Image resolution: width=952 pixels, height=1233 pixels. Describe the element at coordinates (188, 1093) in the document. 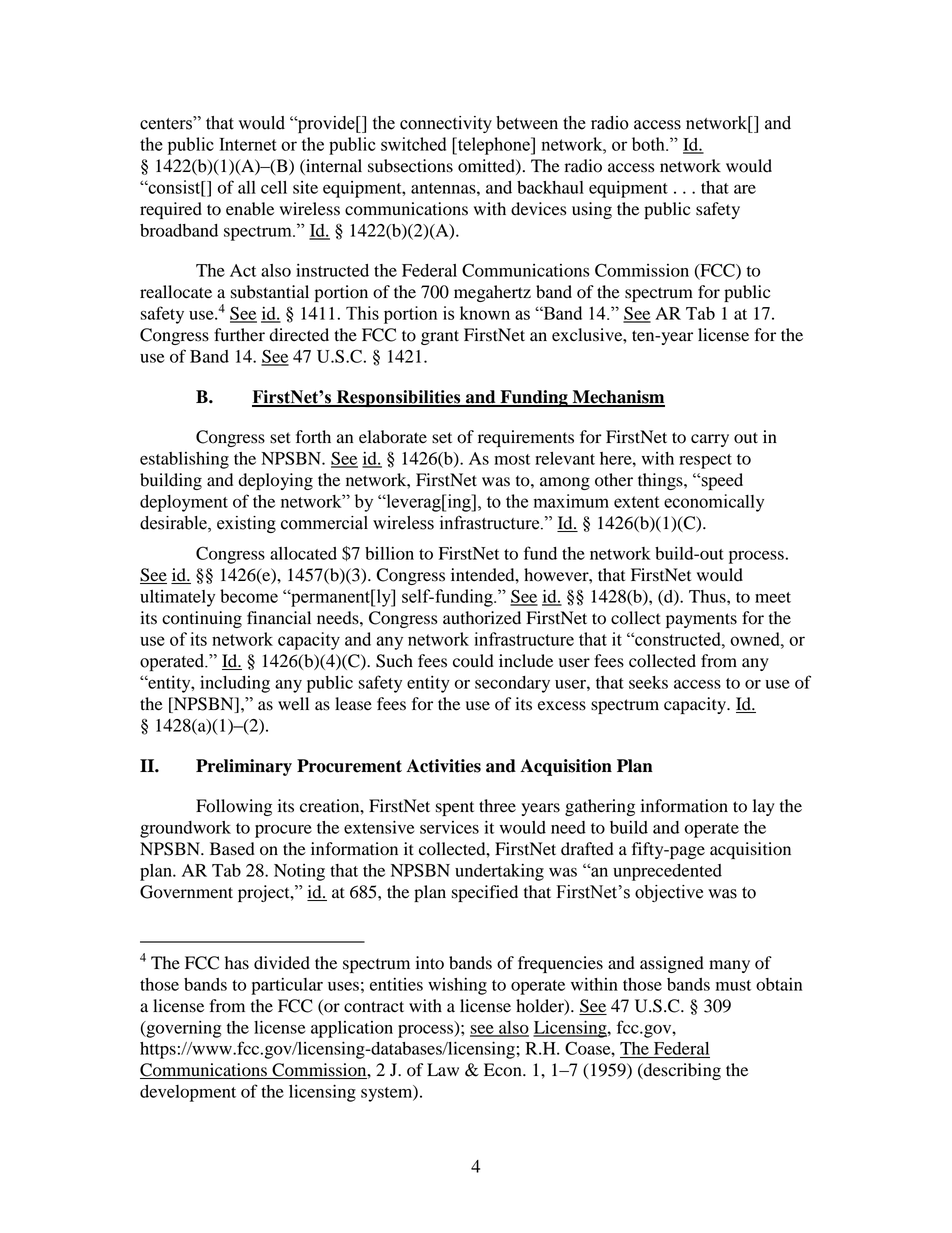

I see `development` at that location.
